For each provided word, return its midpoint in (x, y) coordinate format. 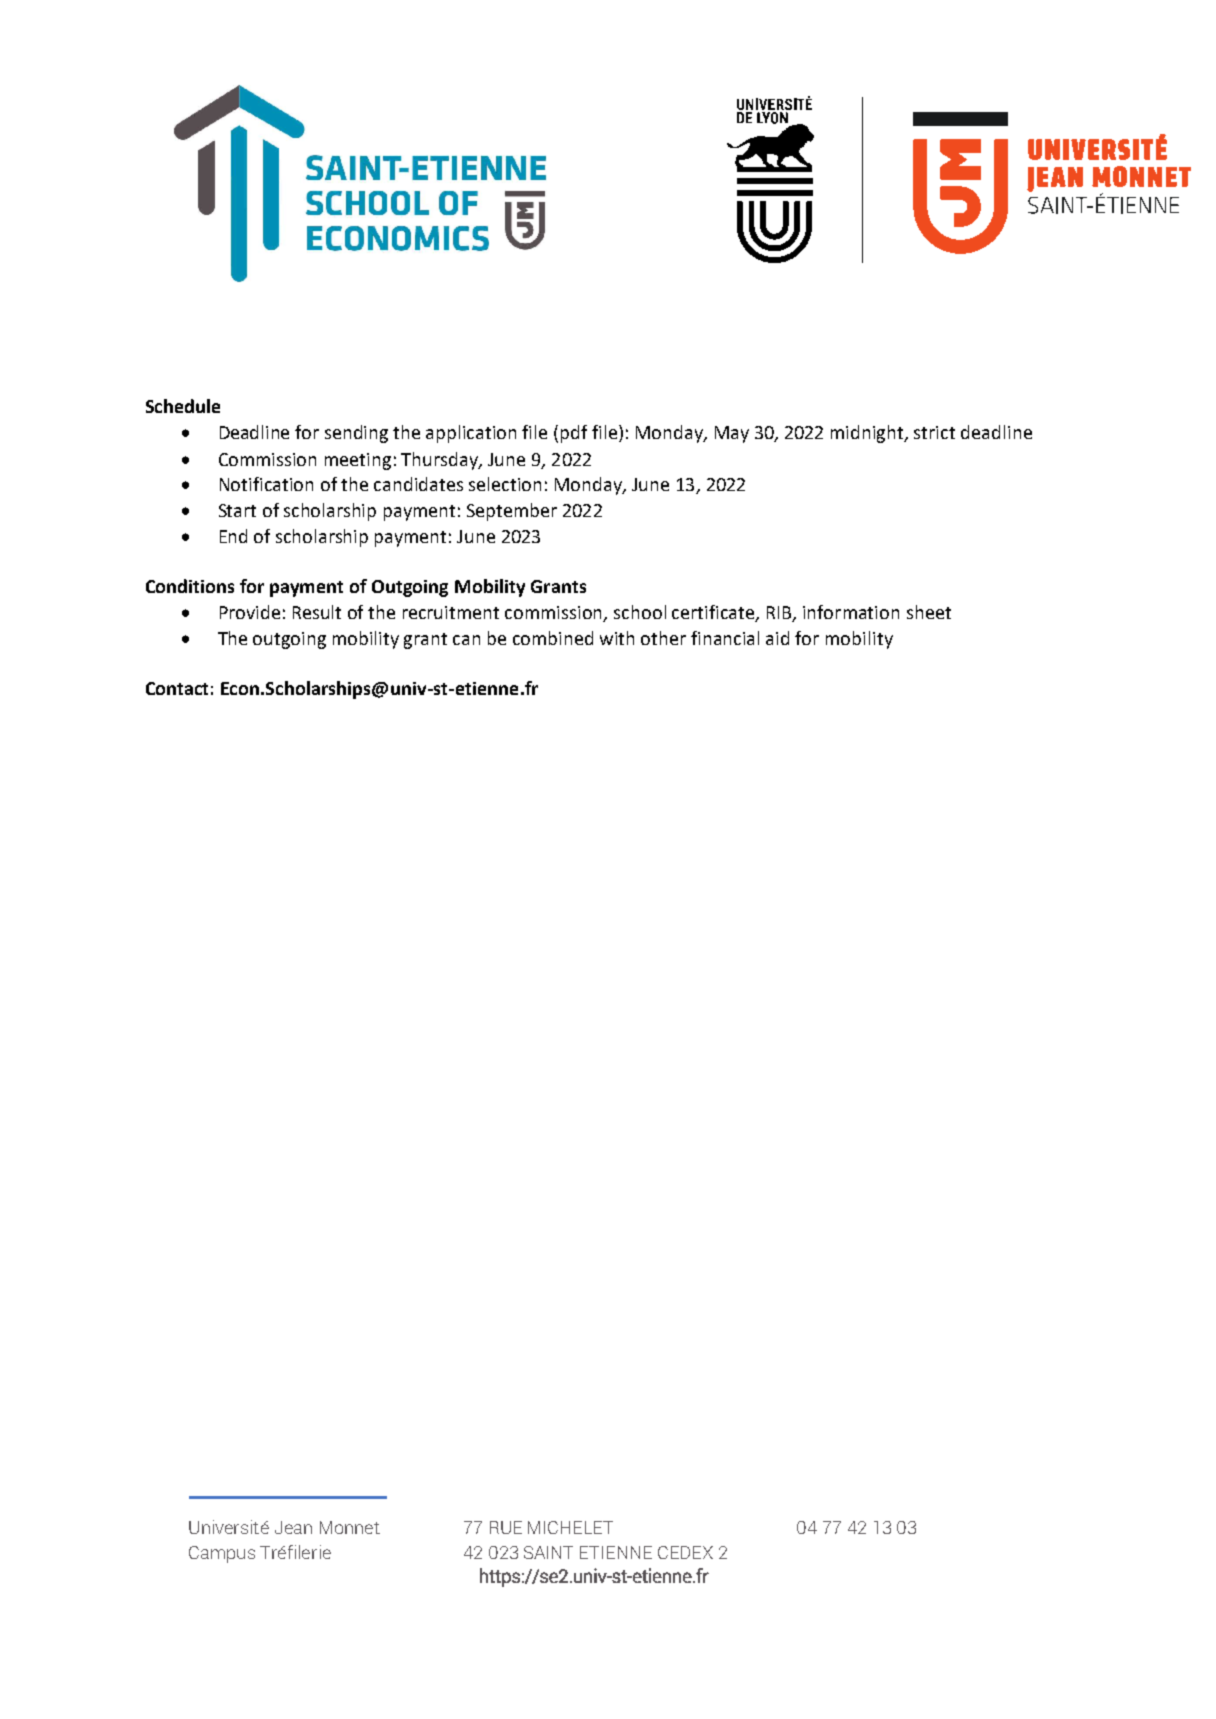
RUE (506, 1527)
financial (725, 638)
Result (317, 612)
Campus (222, 1554)
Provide (250, 612)
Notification (266, 484)
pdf (574, 434)
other (663, 638)
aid (777, 638)
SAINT (548, 1552)
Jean (293, 1527)
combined (553, 638)
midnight (868, 434)
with (617, 638)
